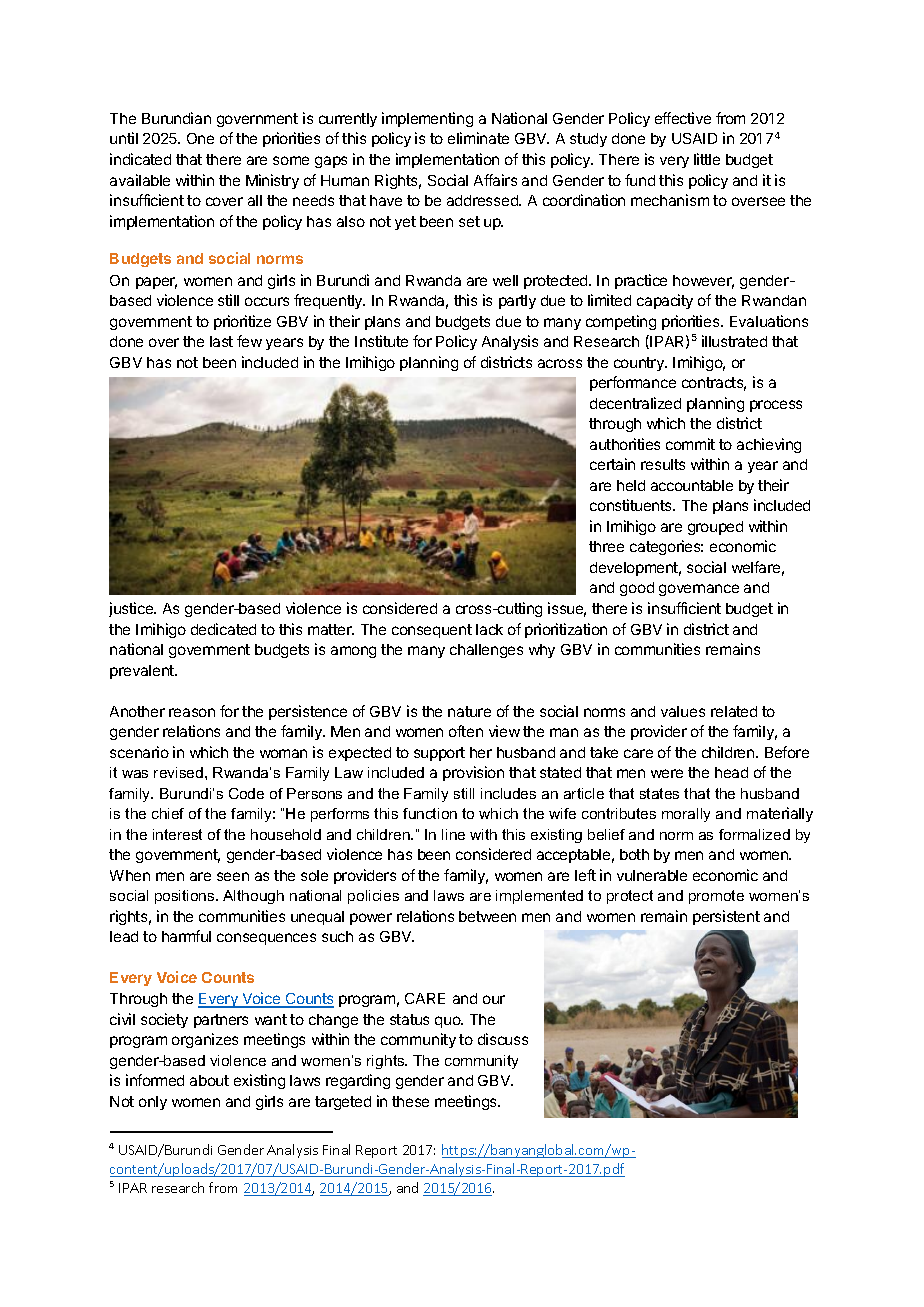 This page has width=924, height=1307. I want to click on support, so click(439, 754).
